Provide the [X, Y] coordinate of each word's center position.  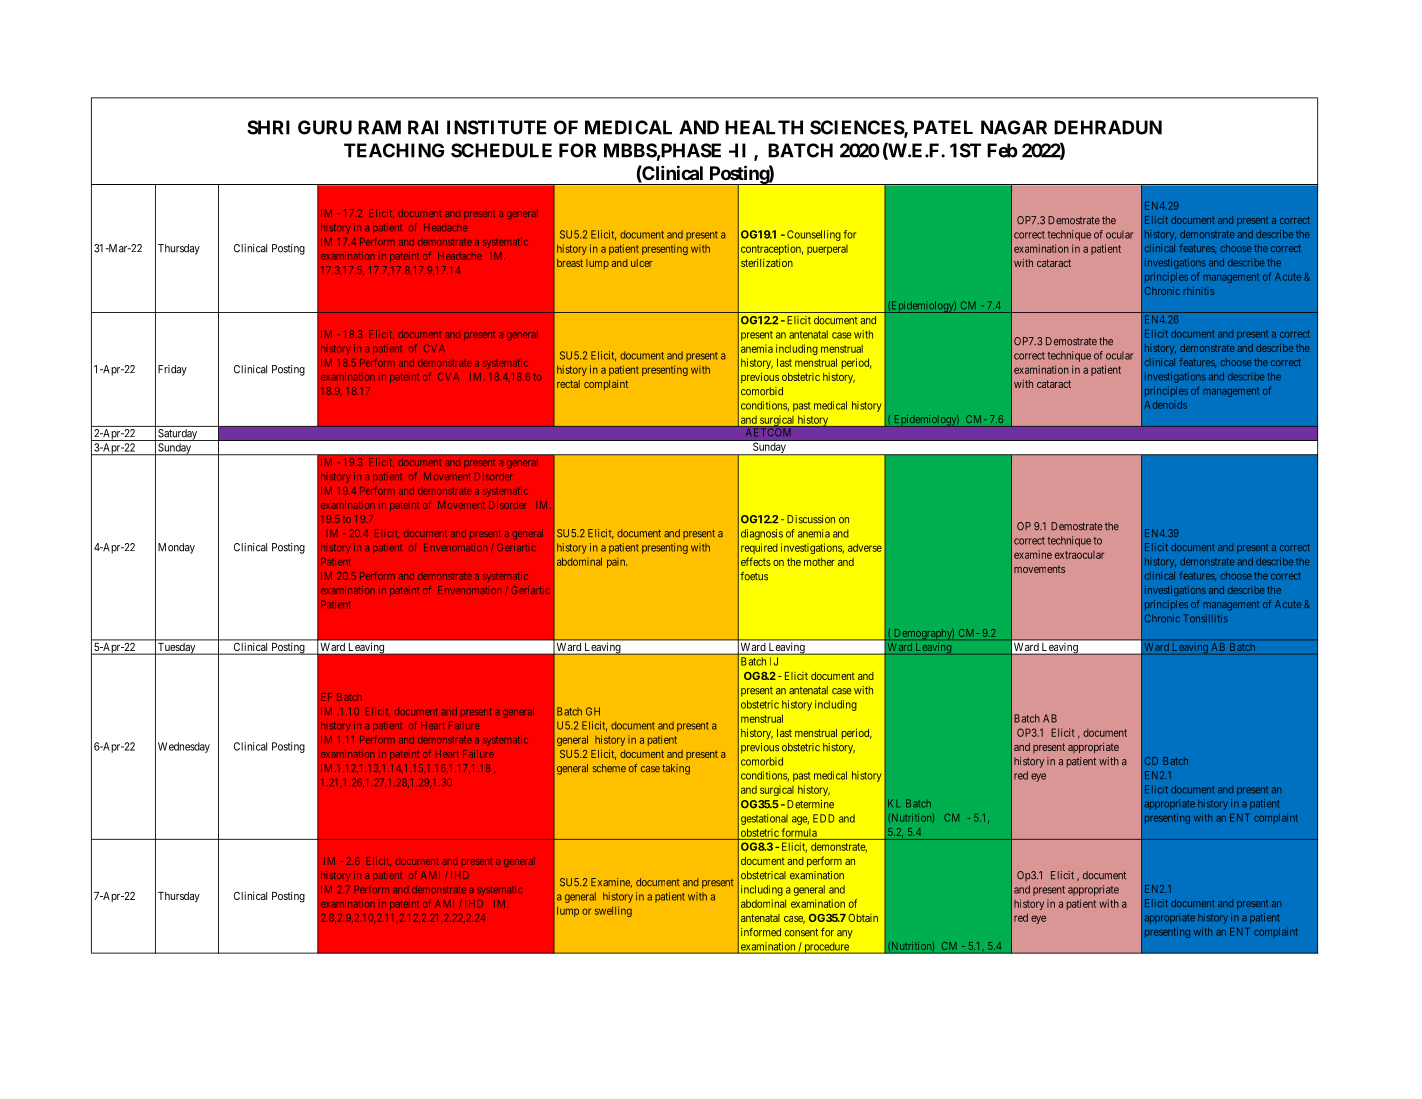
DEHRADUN [1108, 127]
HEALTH [764, 127]
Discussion [811, 519]
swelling [613, 911]
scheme [609, 768]
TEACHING [394, 150]
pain [617, 563]
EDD [824, 818]
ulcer [641, 263]
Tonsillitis [1205, 618]
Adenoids [1166, 405]
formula [799, 832]
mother [819, 562]
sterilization [767, 263]
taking [676, 769]
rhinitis [1198, 291]
